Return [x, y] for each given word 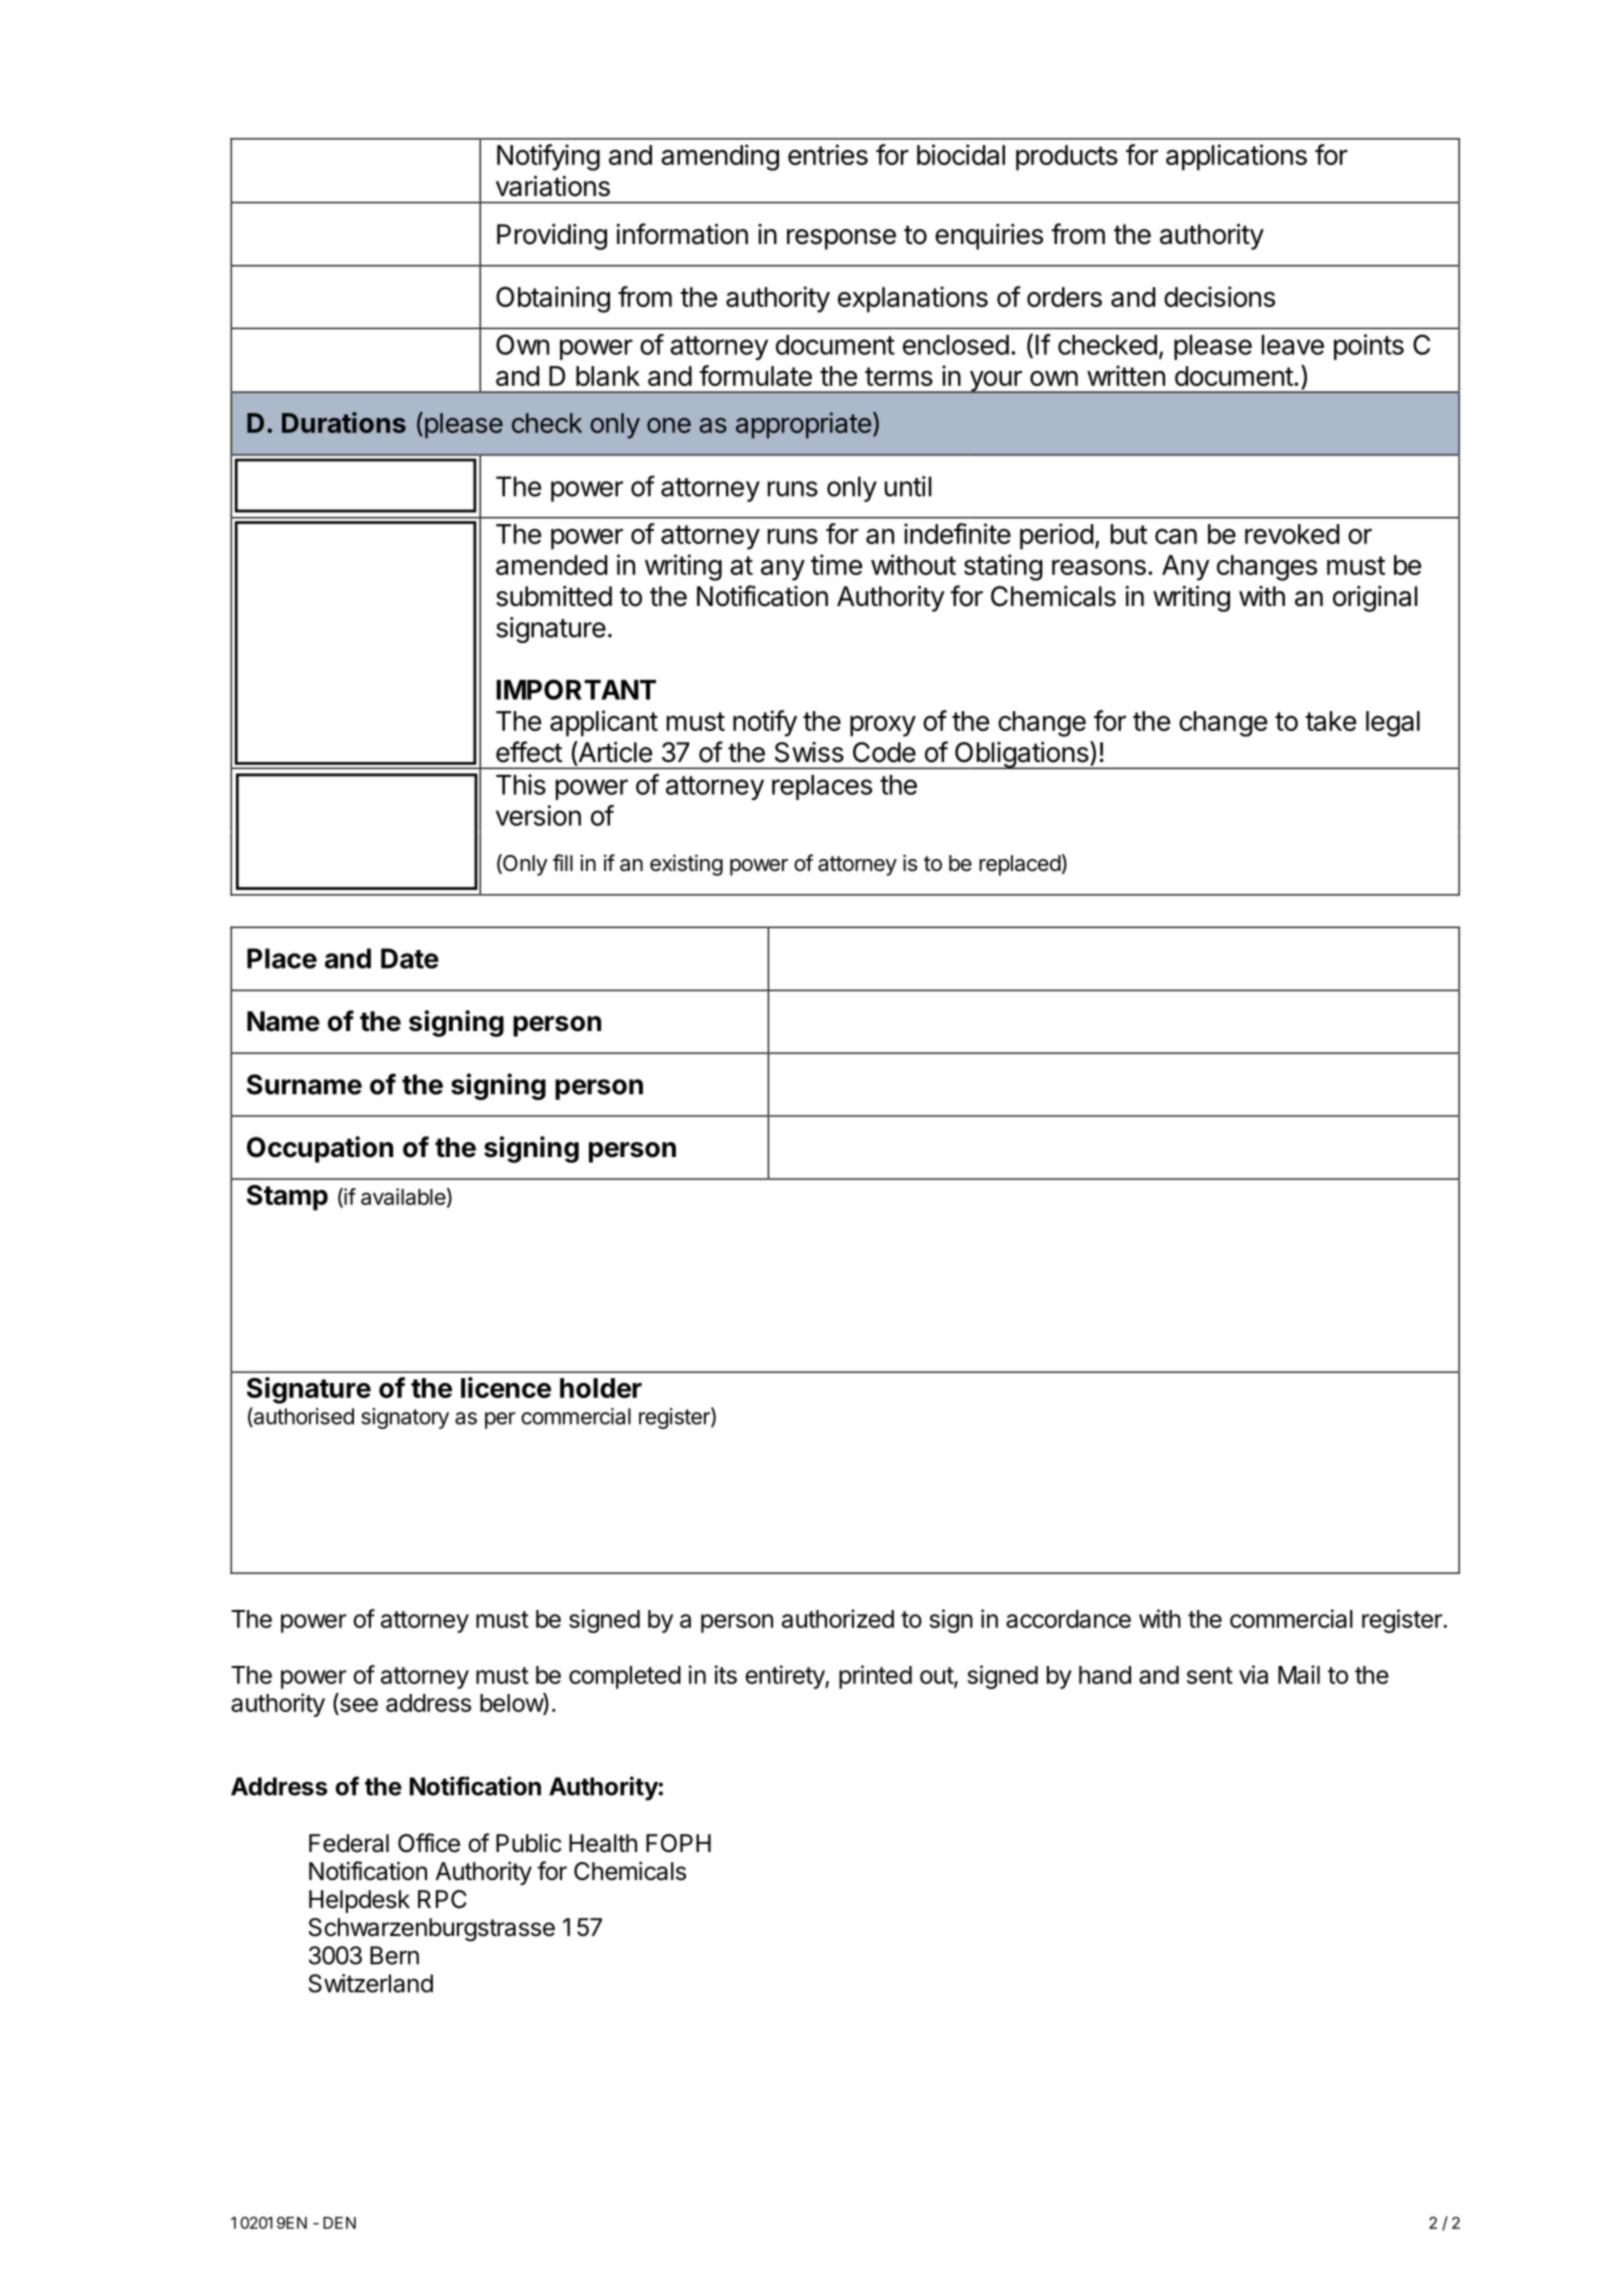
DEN [339, 2223]
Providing [552, 237]
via [1253, 1674]
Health [603, 1843]
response [841, 239]
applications [1236, 157]
